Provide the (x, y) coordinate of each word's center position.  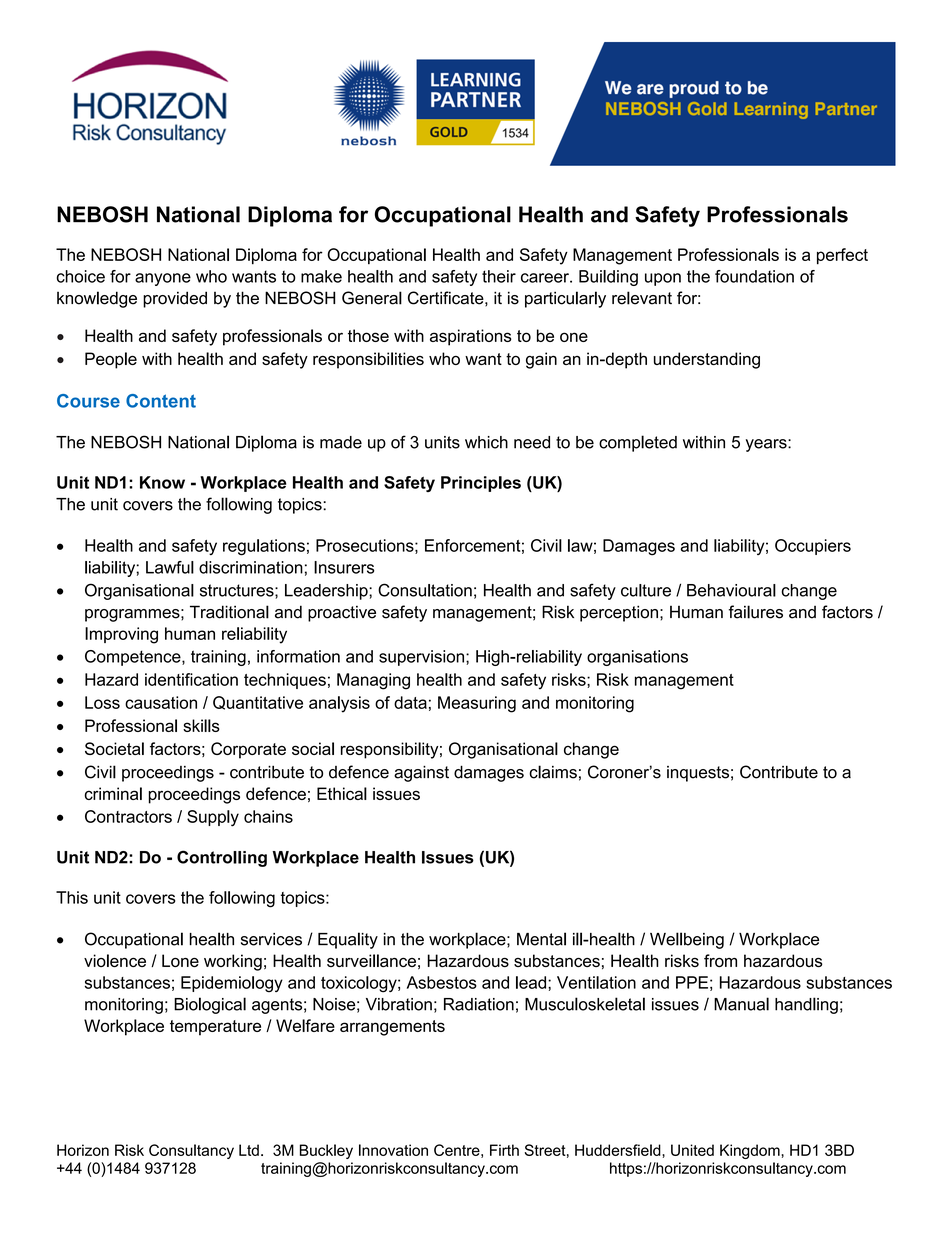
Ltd (249, 1150)
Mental (541, 939)
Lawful (170, 567)
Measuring (477, 704)
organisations (637, 658)
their (499, 276)
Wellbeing (687, 940)
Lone (180, 960)
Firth (504, 1150)
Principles (481, 484)
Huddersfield (619, 1150)
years (767, 445)
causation (161, 702)
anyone (163, 279)
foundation (754, 276)
